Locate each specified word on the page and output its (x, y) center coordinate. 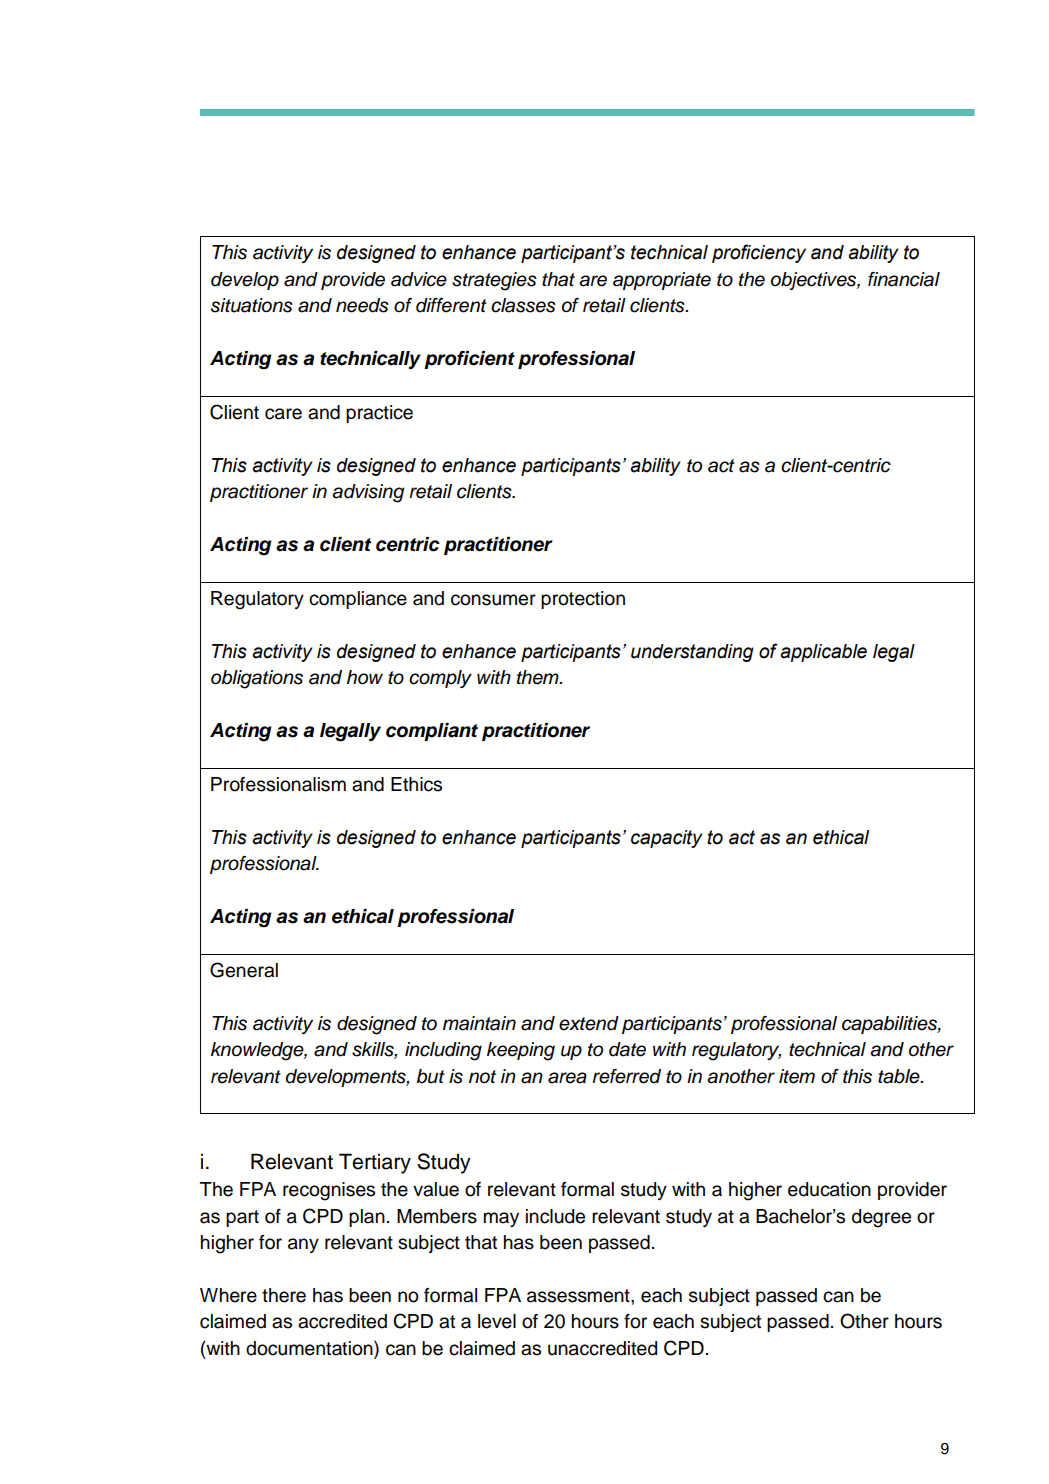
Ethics (416, 784)
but (430, 1076)
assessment (579, 1296)
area (567, 1078)
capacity (667, 839)
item (797, 1076)
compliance (358, 600)
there (284, 1295)
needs (362, 305)
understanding (692, 653)
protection (583, 600)
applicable (823, 653)
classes (523, 305)
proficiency (759, 253)
